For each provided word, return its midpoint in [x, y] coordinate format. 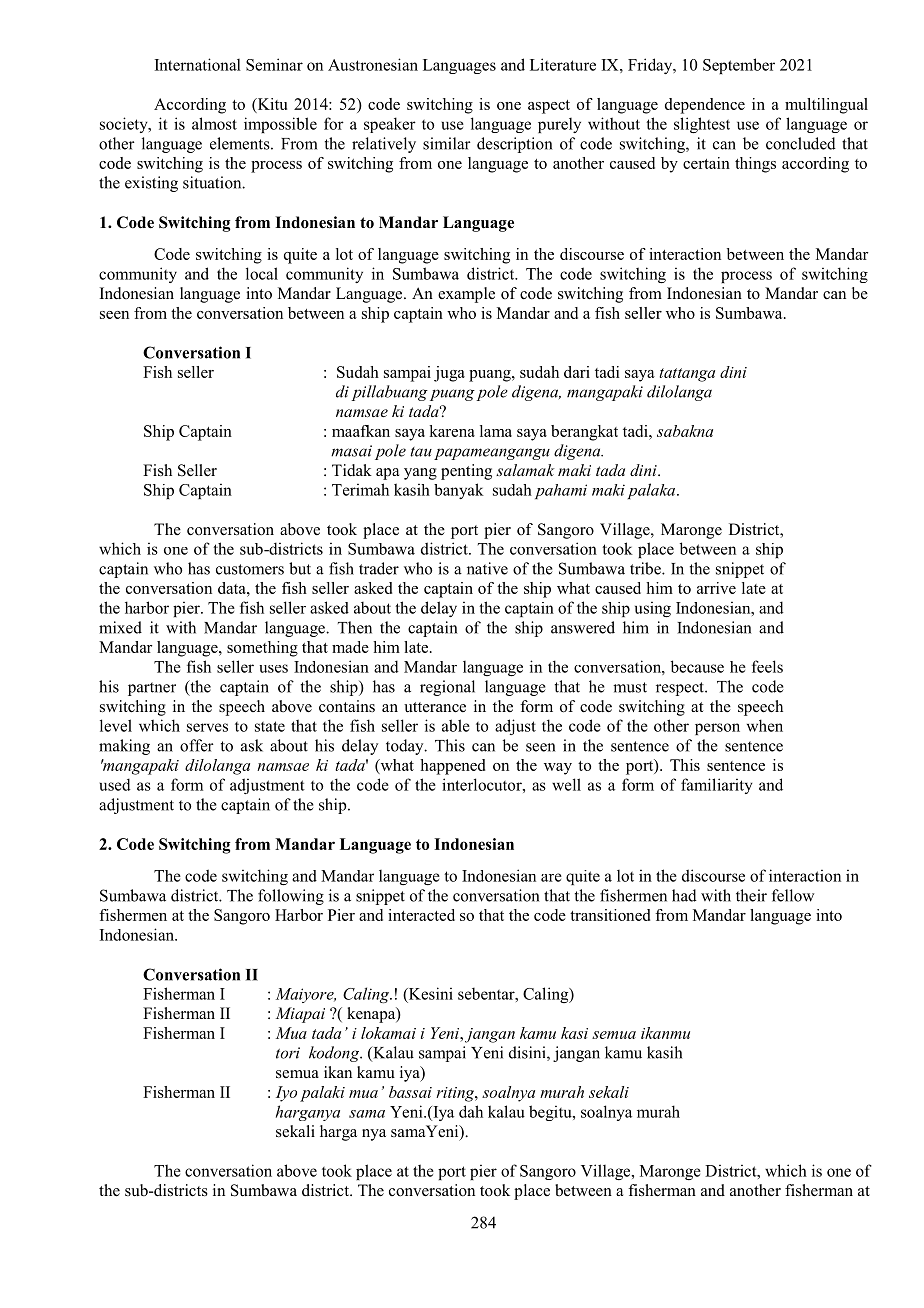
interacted [421, 915]
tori [288, 1053]
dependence [705, 106]
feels [767, 666]
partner [152, 689]
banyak [459, 491]
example [466, 295]
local [262, 273]
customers [250, 569]
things [755, 165]
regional [447, 688]
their [751, 895]
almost [214, 123]
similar [447, 143]
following [291, 897]
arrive [716, 588]
